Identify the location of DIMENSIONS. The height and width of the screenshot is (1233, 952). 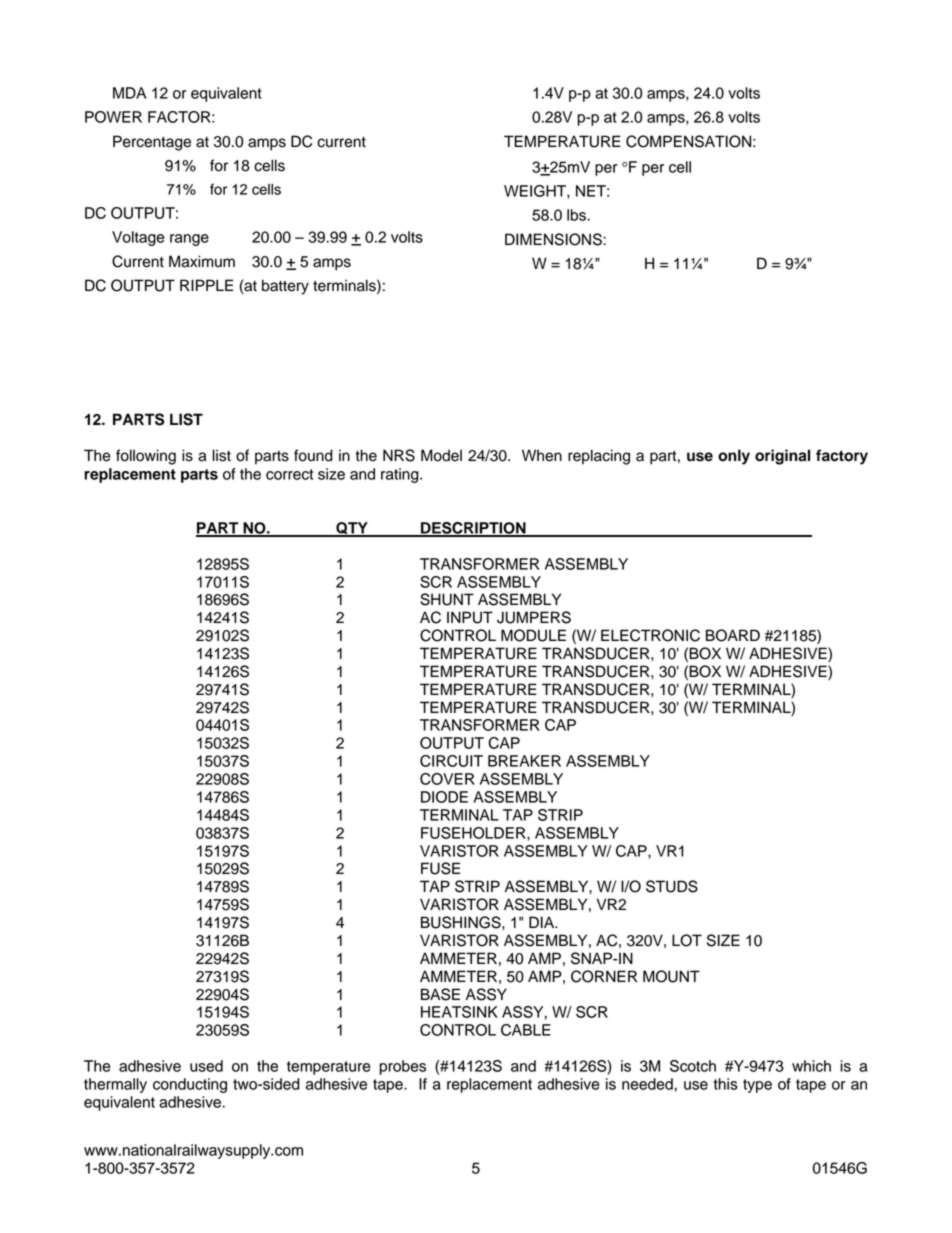
(554, 239).
